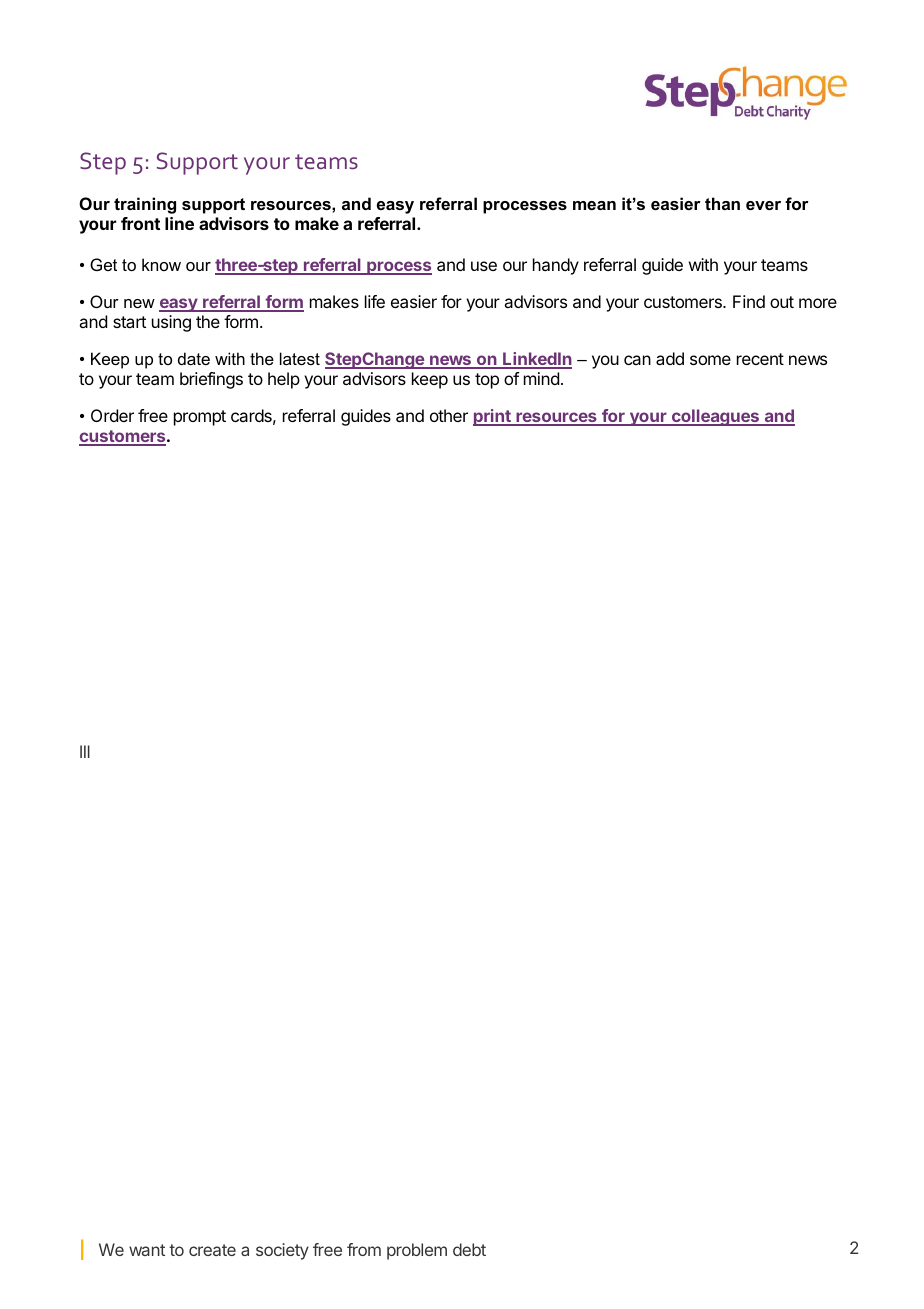 The height and width of the screenshot is (1309, 924). What do you see at coordinates (484, 266) in the screenshot?
I see `use` at bounding box center [484, 266].
